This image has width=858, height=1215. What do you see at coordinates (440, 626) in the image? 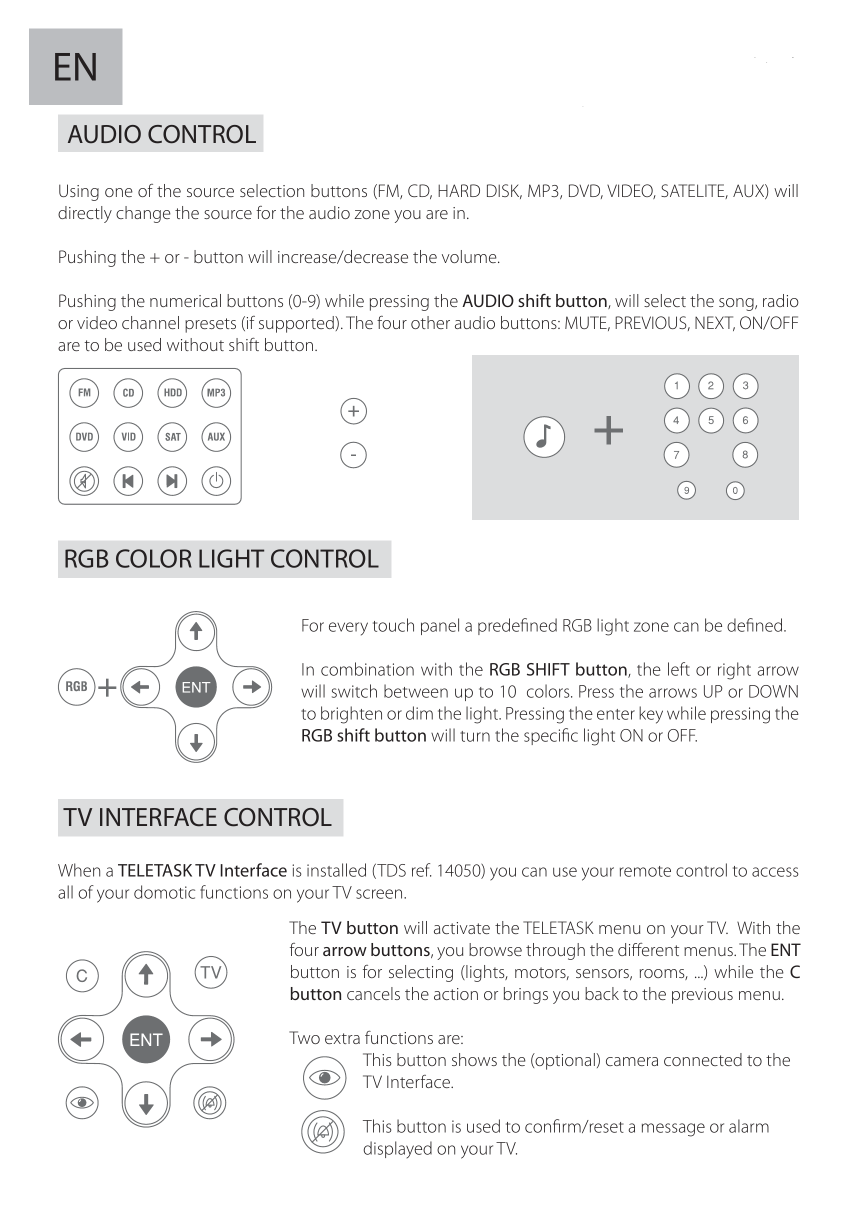
I see `panel` at bounding box center [440, 626].
